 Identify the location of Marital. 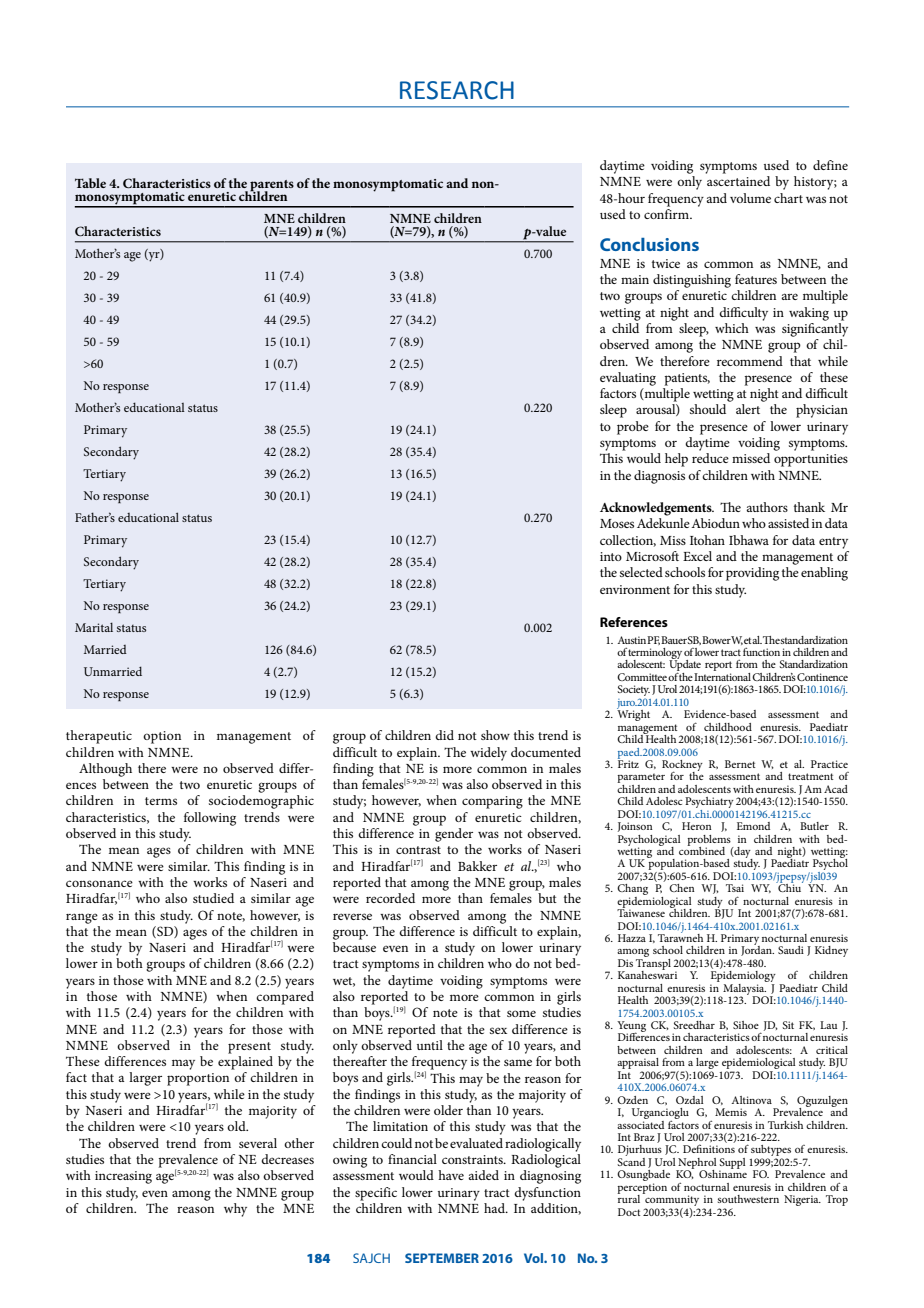
(94, 627).
